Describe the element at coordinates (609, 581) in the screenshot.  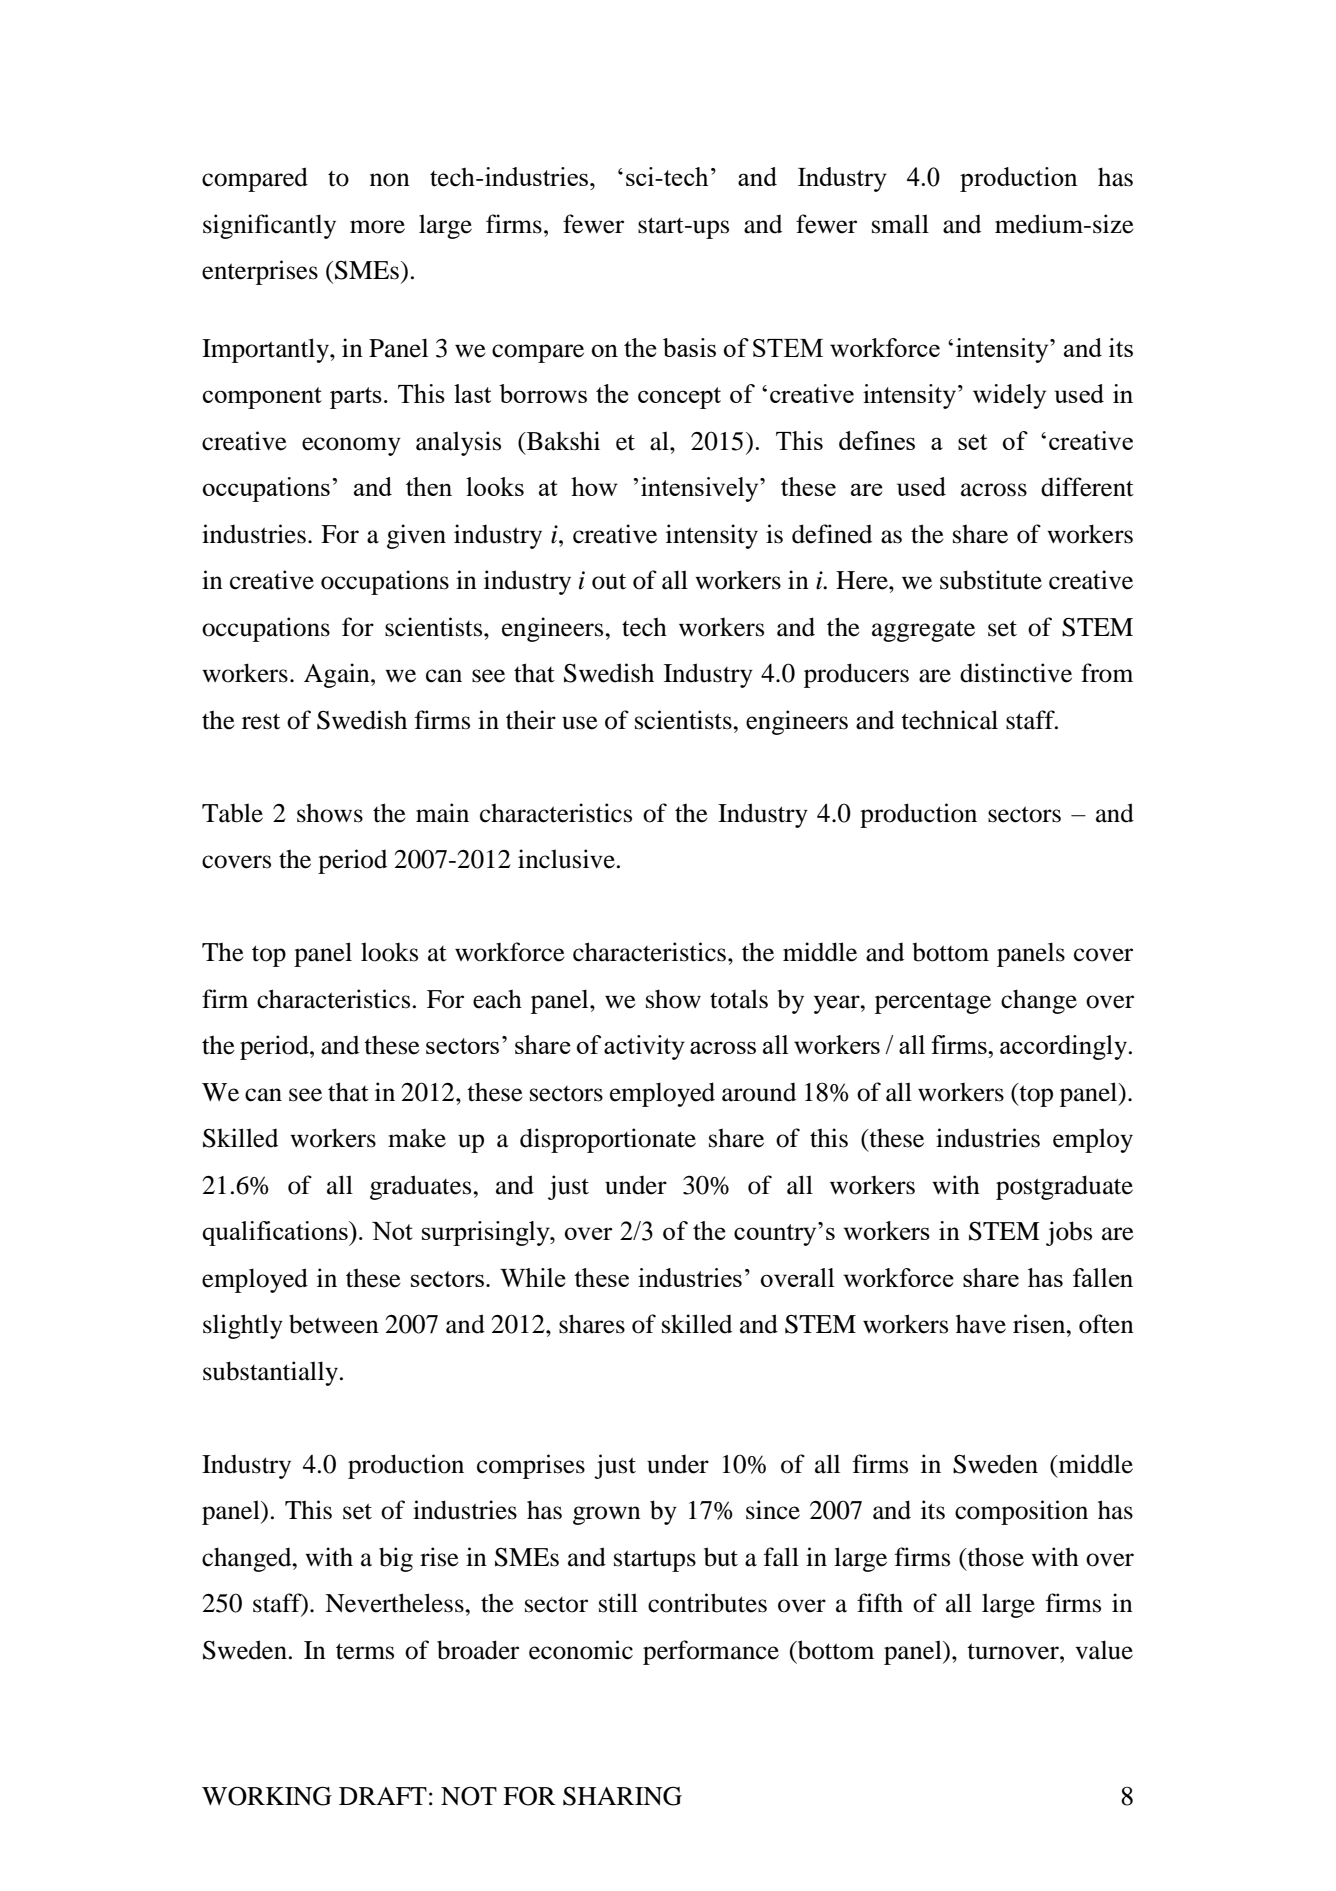
I see `out` at that location.
